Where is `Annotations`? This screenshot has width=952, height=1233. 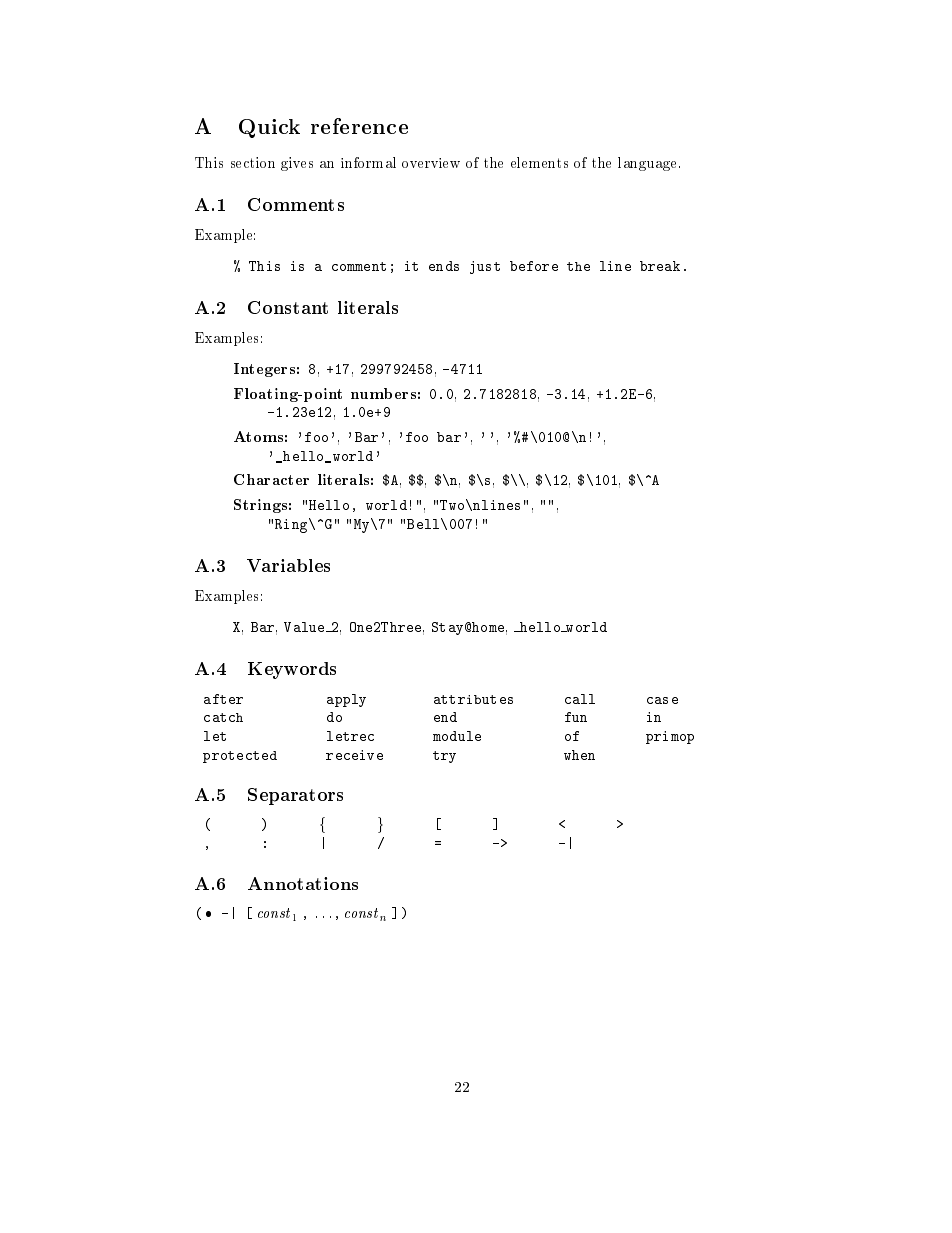 Annotations is located at coordinates (303, 883).
